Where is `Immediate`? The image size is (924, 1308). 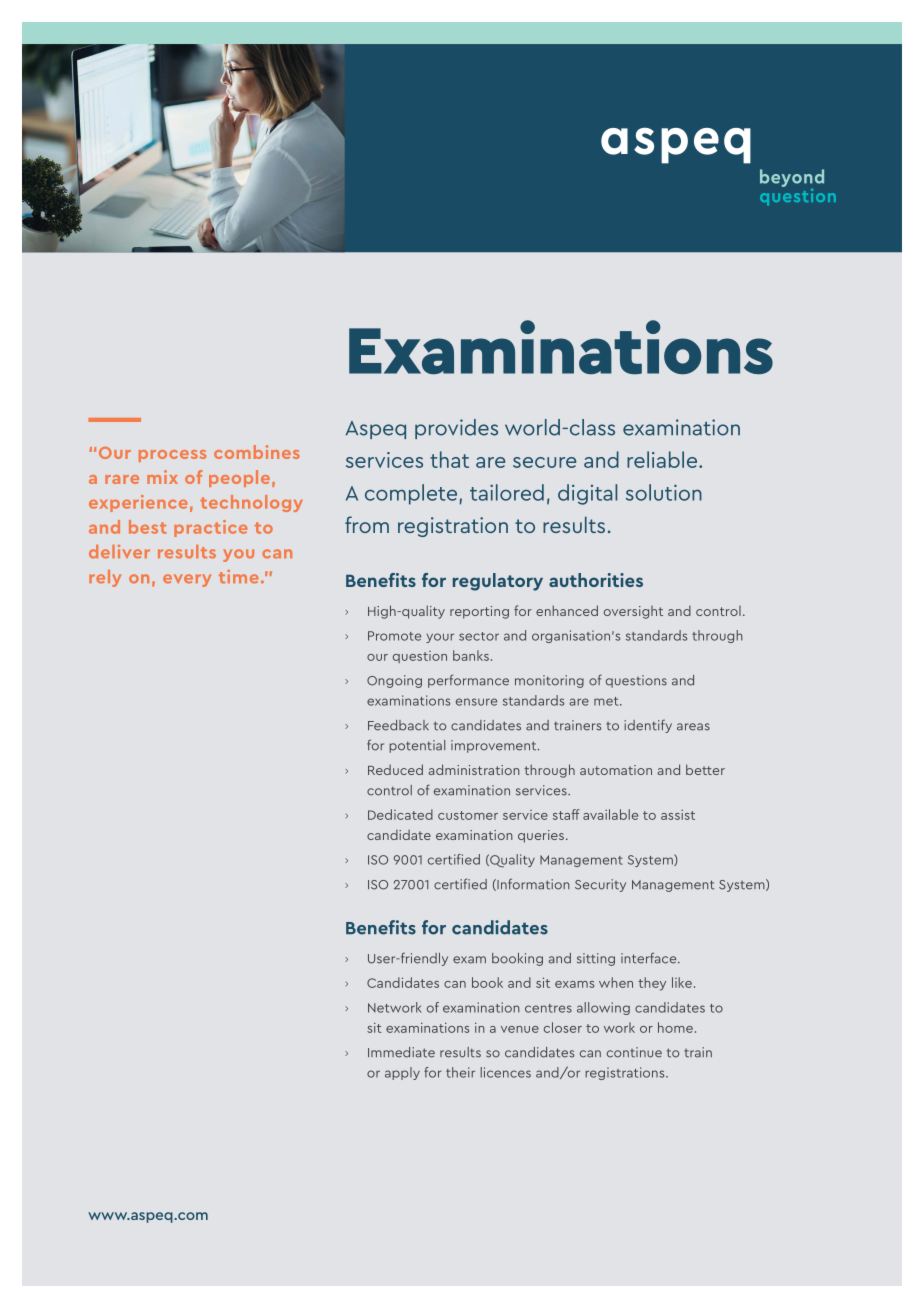 Immediate is located at coordinates (401, 1052).
